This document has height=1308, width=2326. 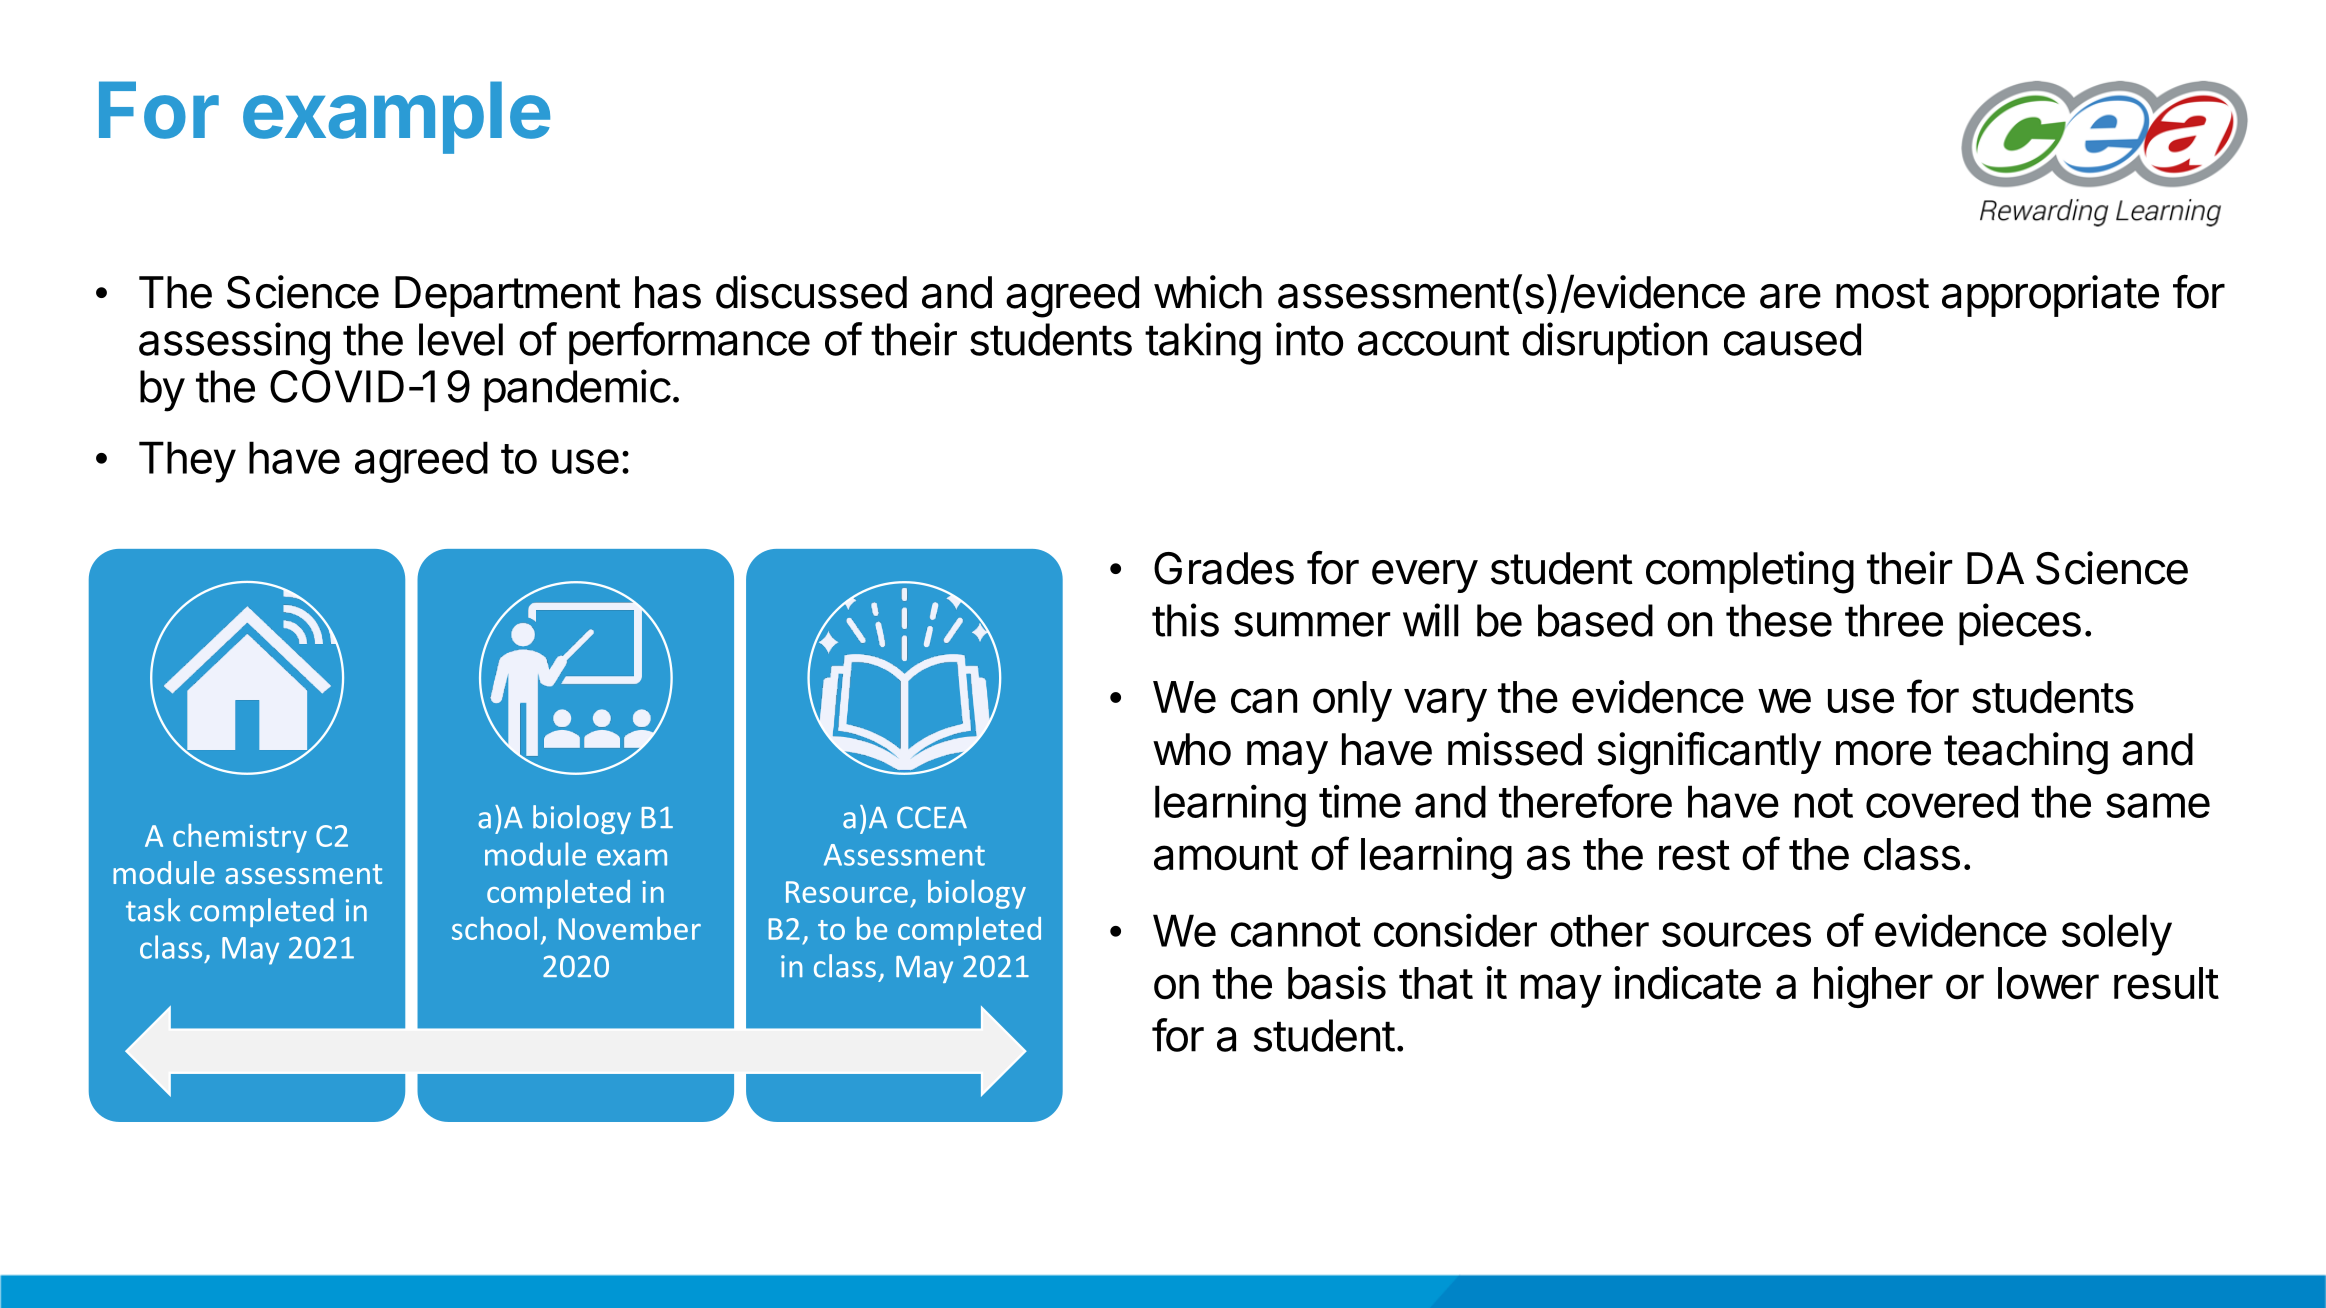 What do you see at coordinates (1185, 620) in the document?
I see `this` at bounding box center [1185, 620].
